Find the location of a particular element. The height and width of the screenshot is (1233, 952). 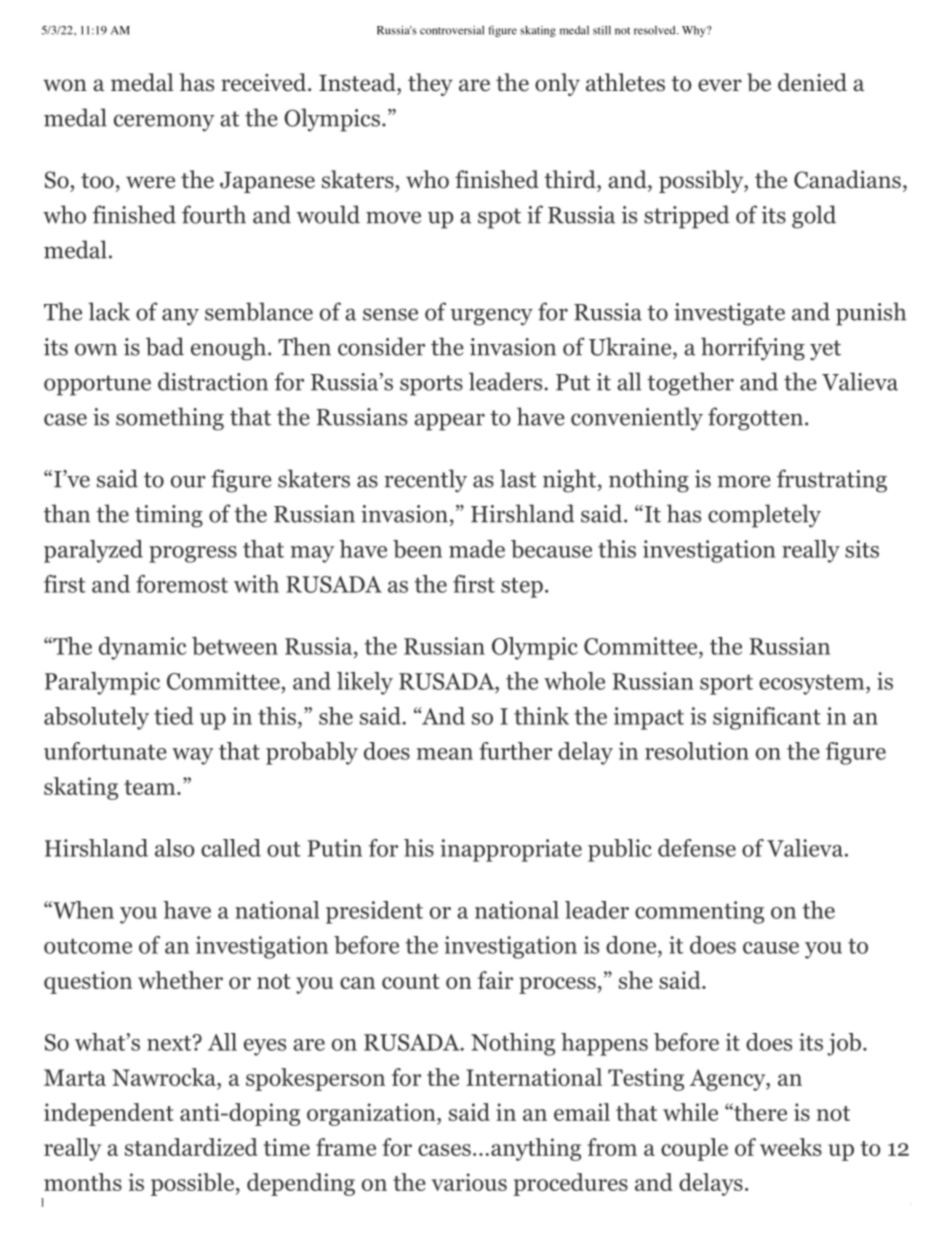

bad is located at coordinates (165, 346).
